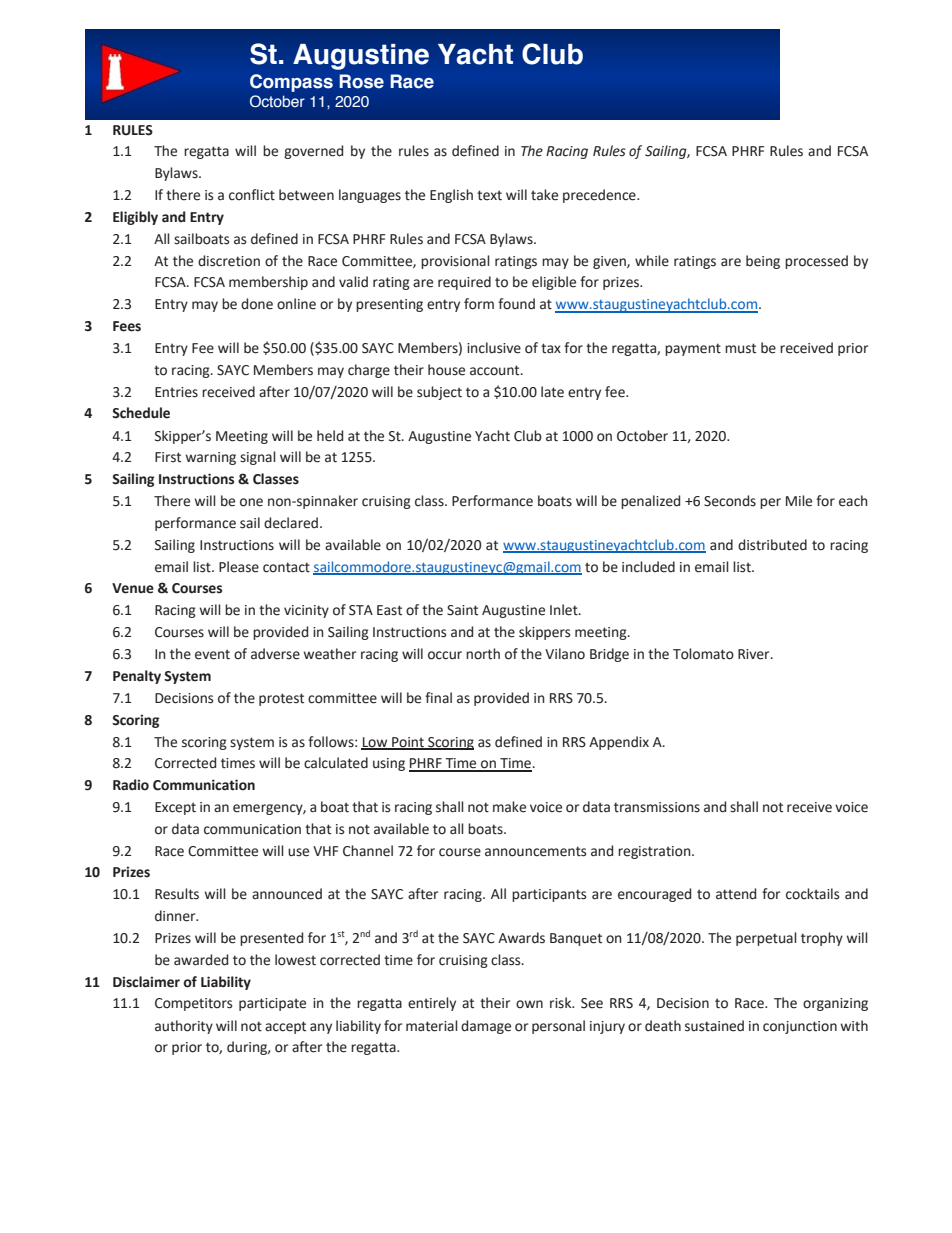 The width and height of the document is (952, 1233). Describe the element at coordinates (175, 808) in the document. I see `Except` at that location.
